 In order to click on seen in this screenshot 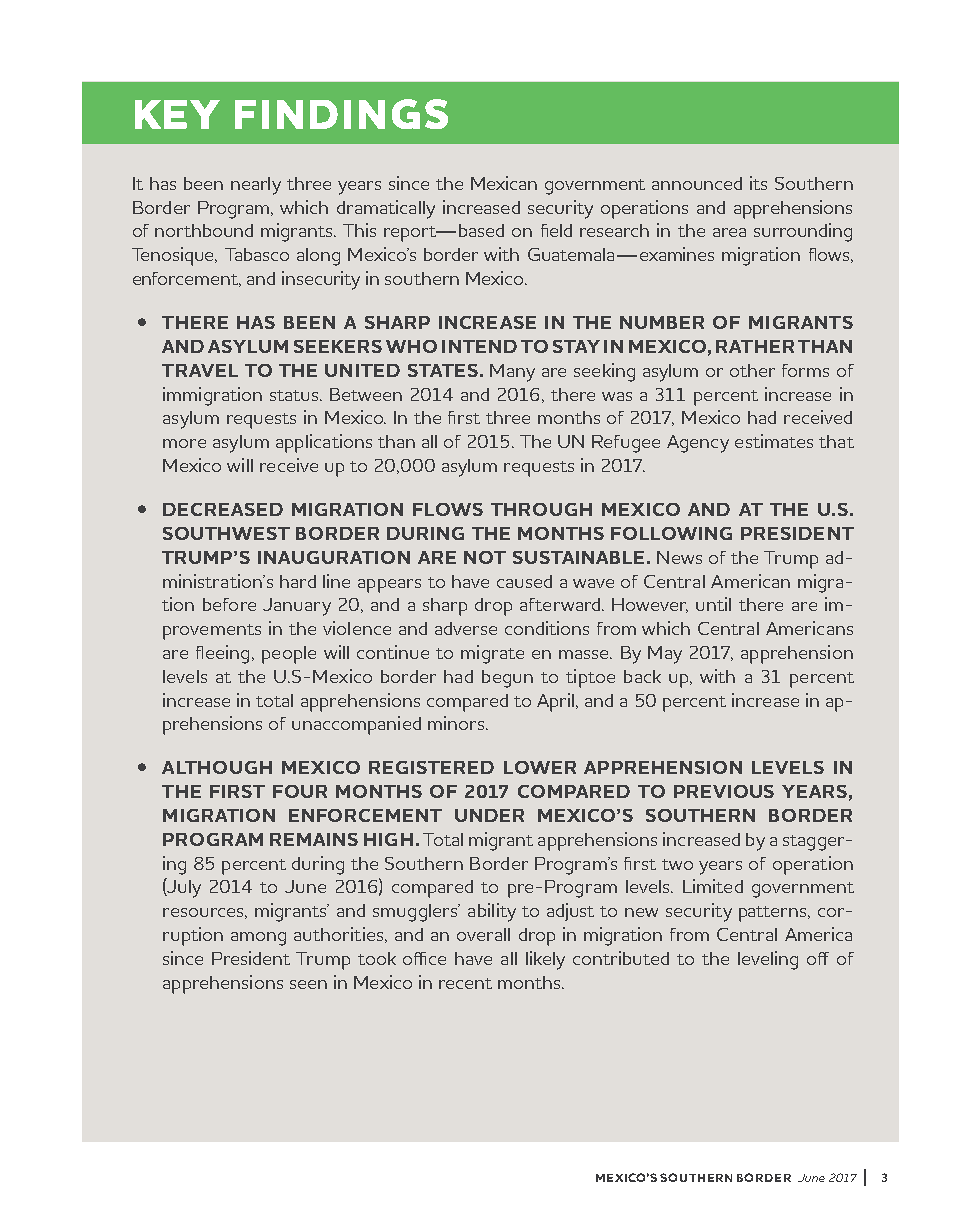, I will do `click(308, 984)`.
